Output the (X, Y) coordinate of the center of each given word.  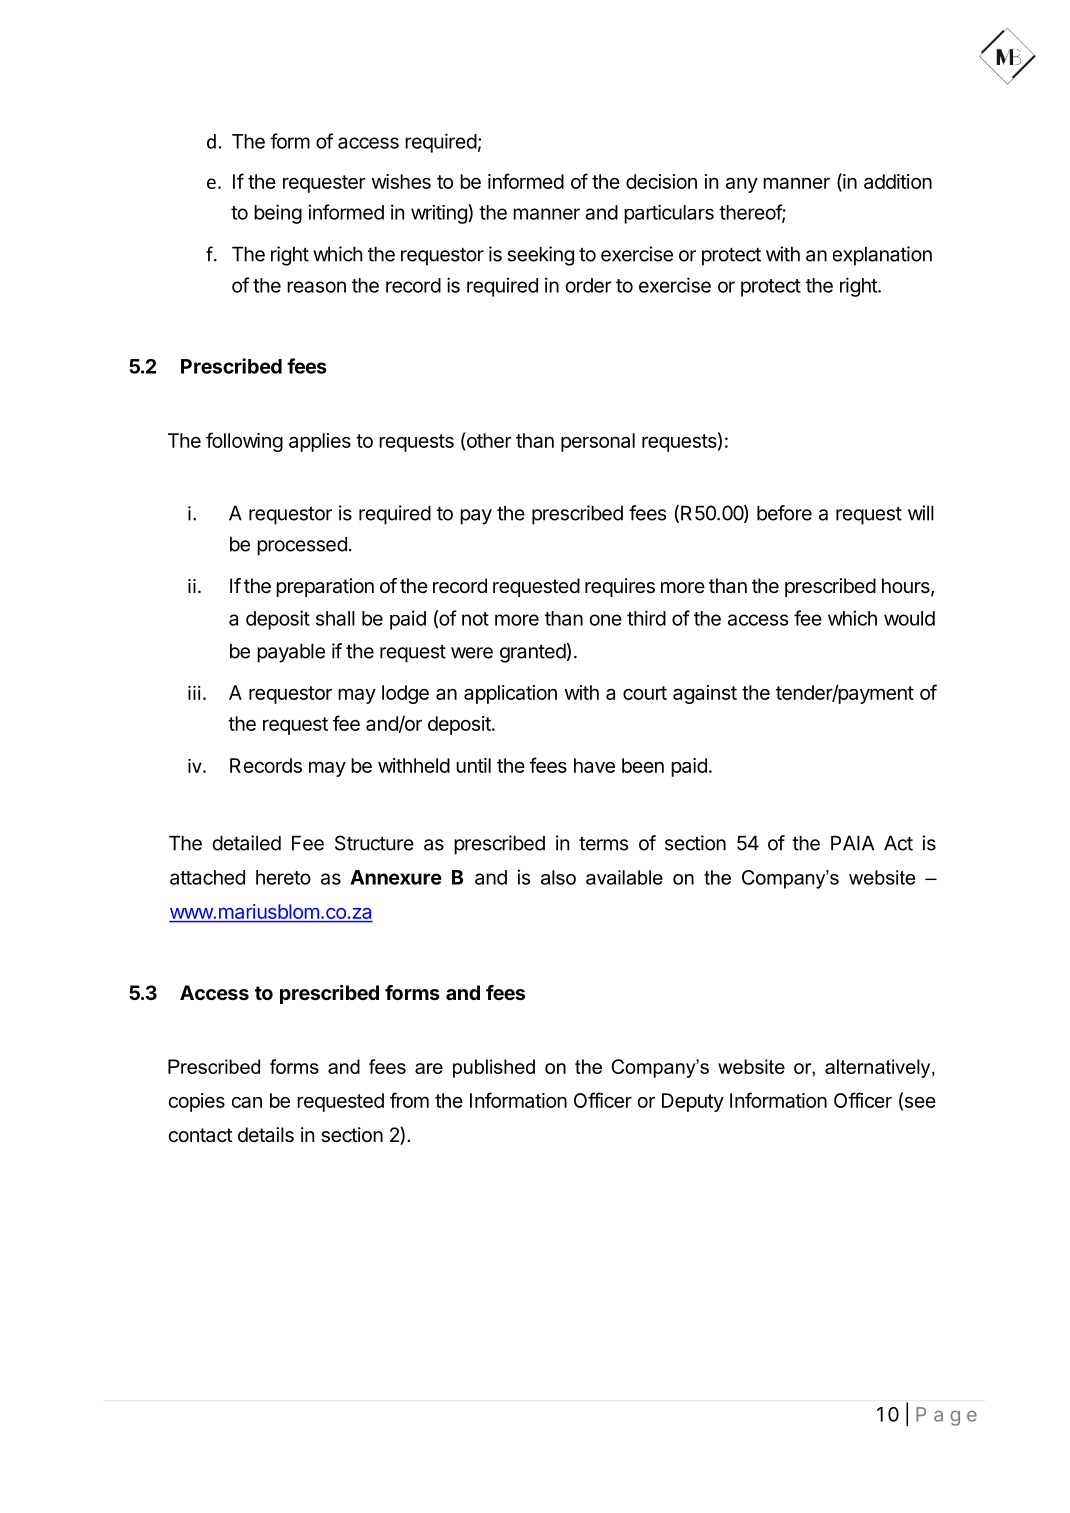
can (247, 1102)
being (278, 214)
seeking (541, 256)
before (784, 513)
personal (598, 442)
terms (603, 844)
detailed (246, 843)
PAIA (852, 843)
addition (898, 181)
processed (302, 546)
